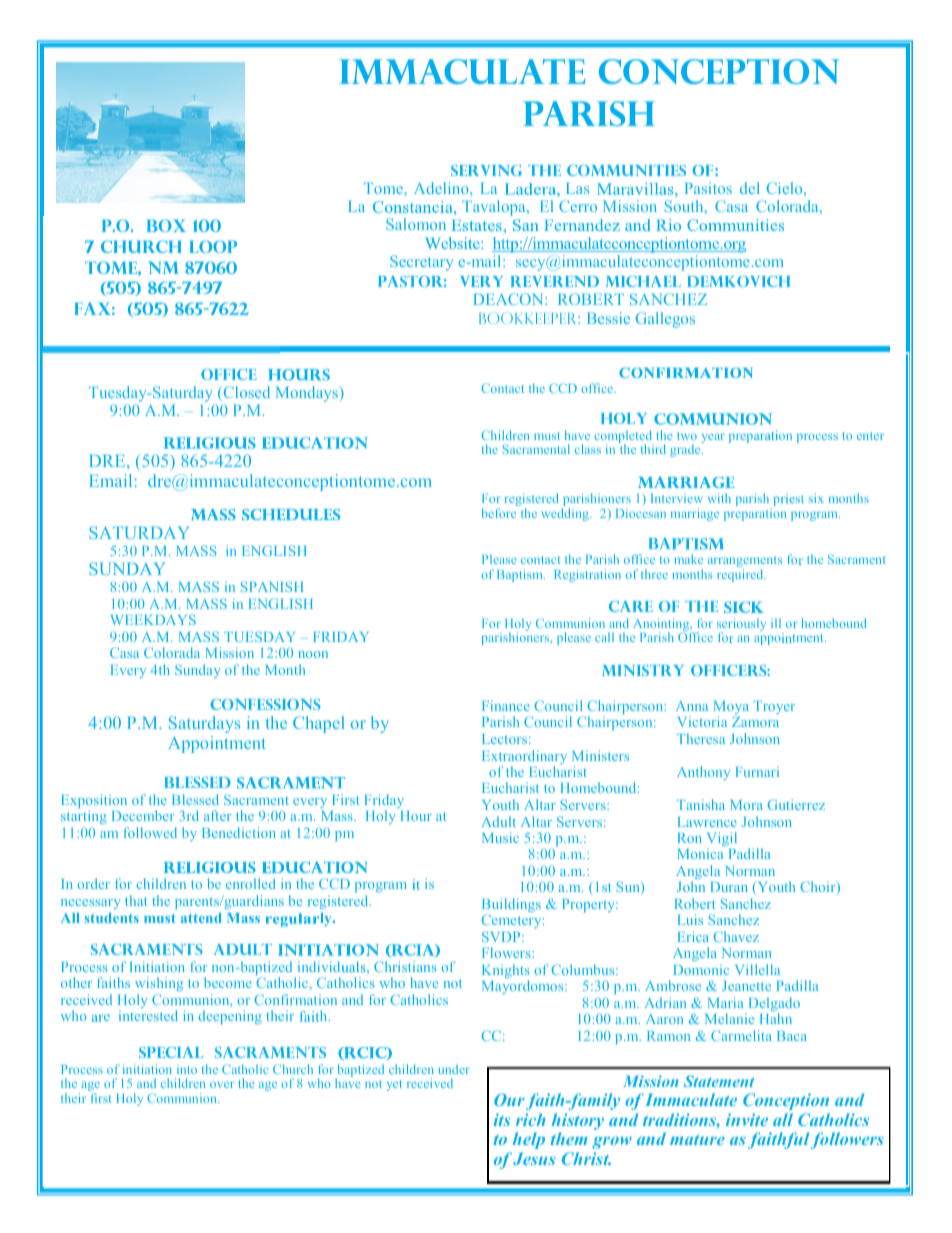 This image has width=952, height=1233. Describe the element at coordinates (222, 1085) in the image. I see `over` at that location.
